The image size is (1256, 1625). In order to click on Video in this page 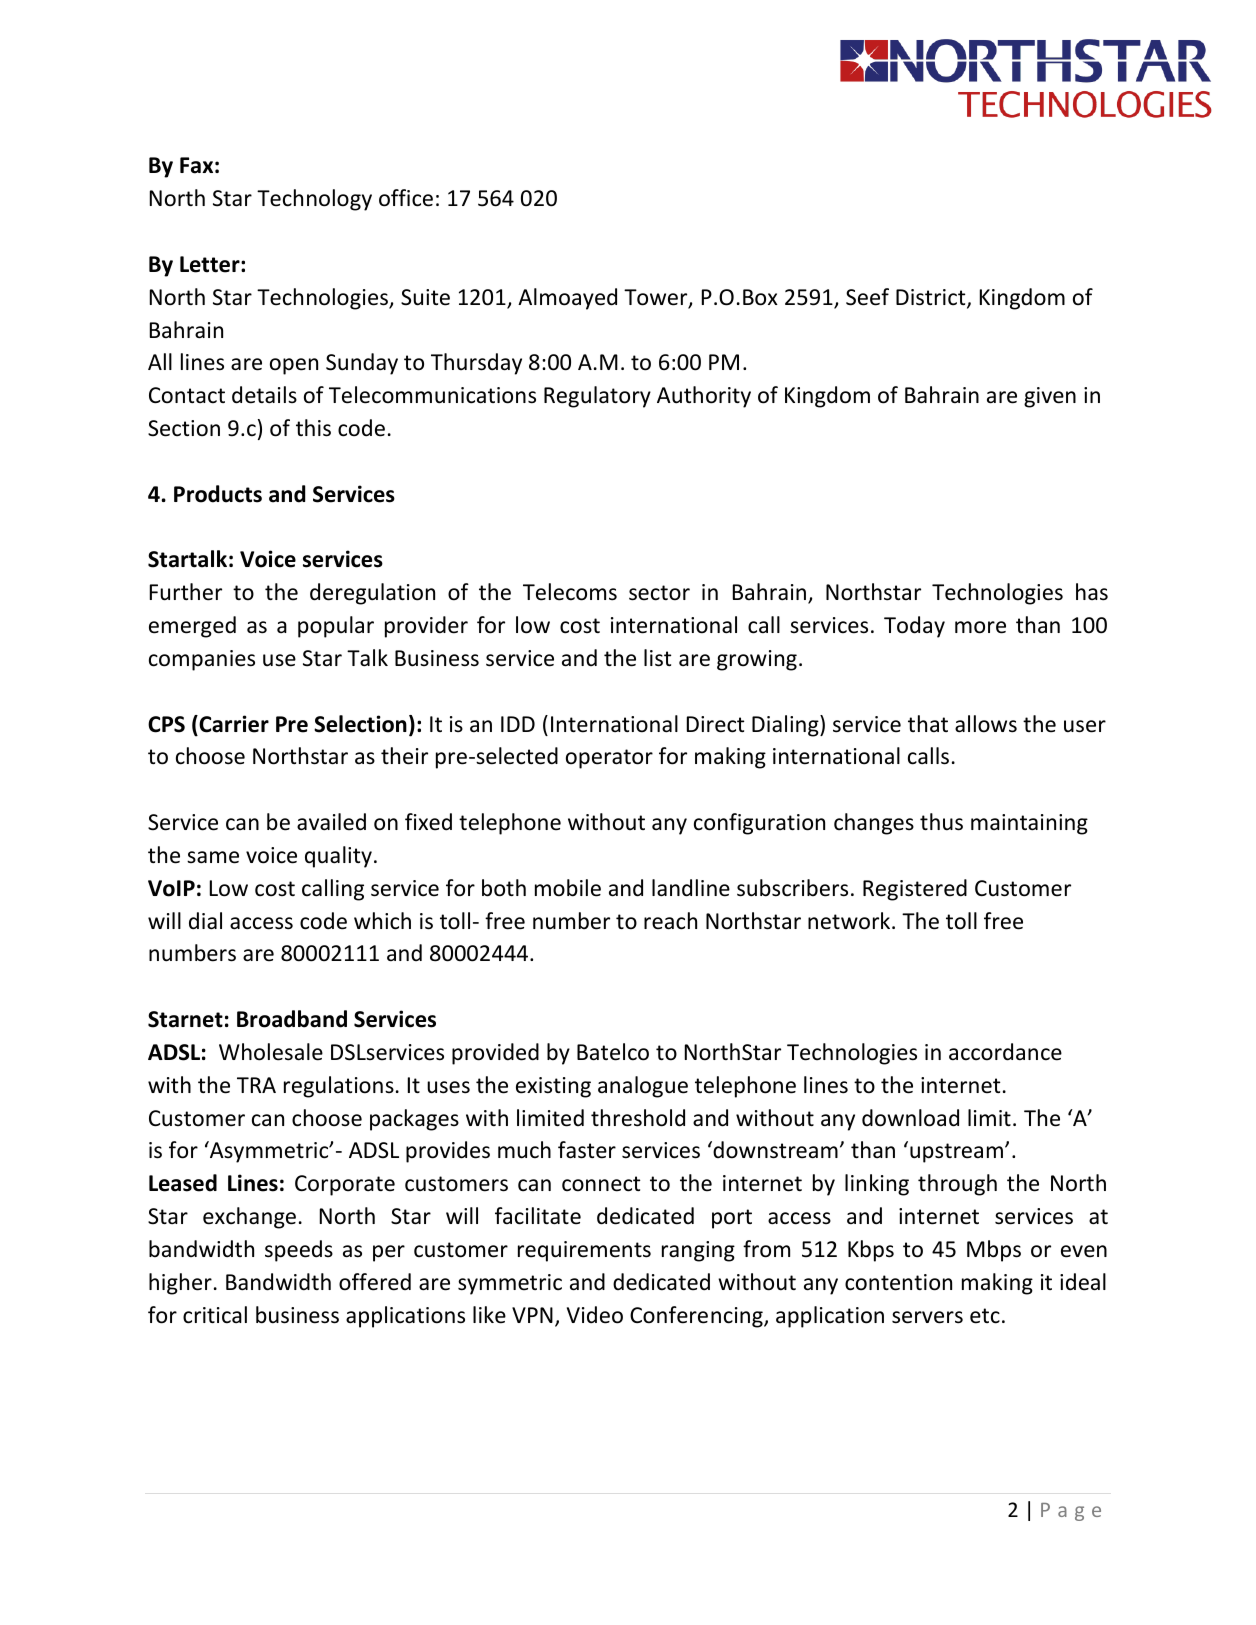, I will do `click(595, 1315)`.
